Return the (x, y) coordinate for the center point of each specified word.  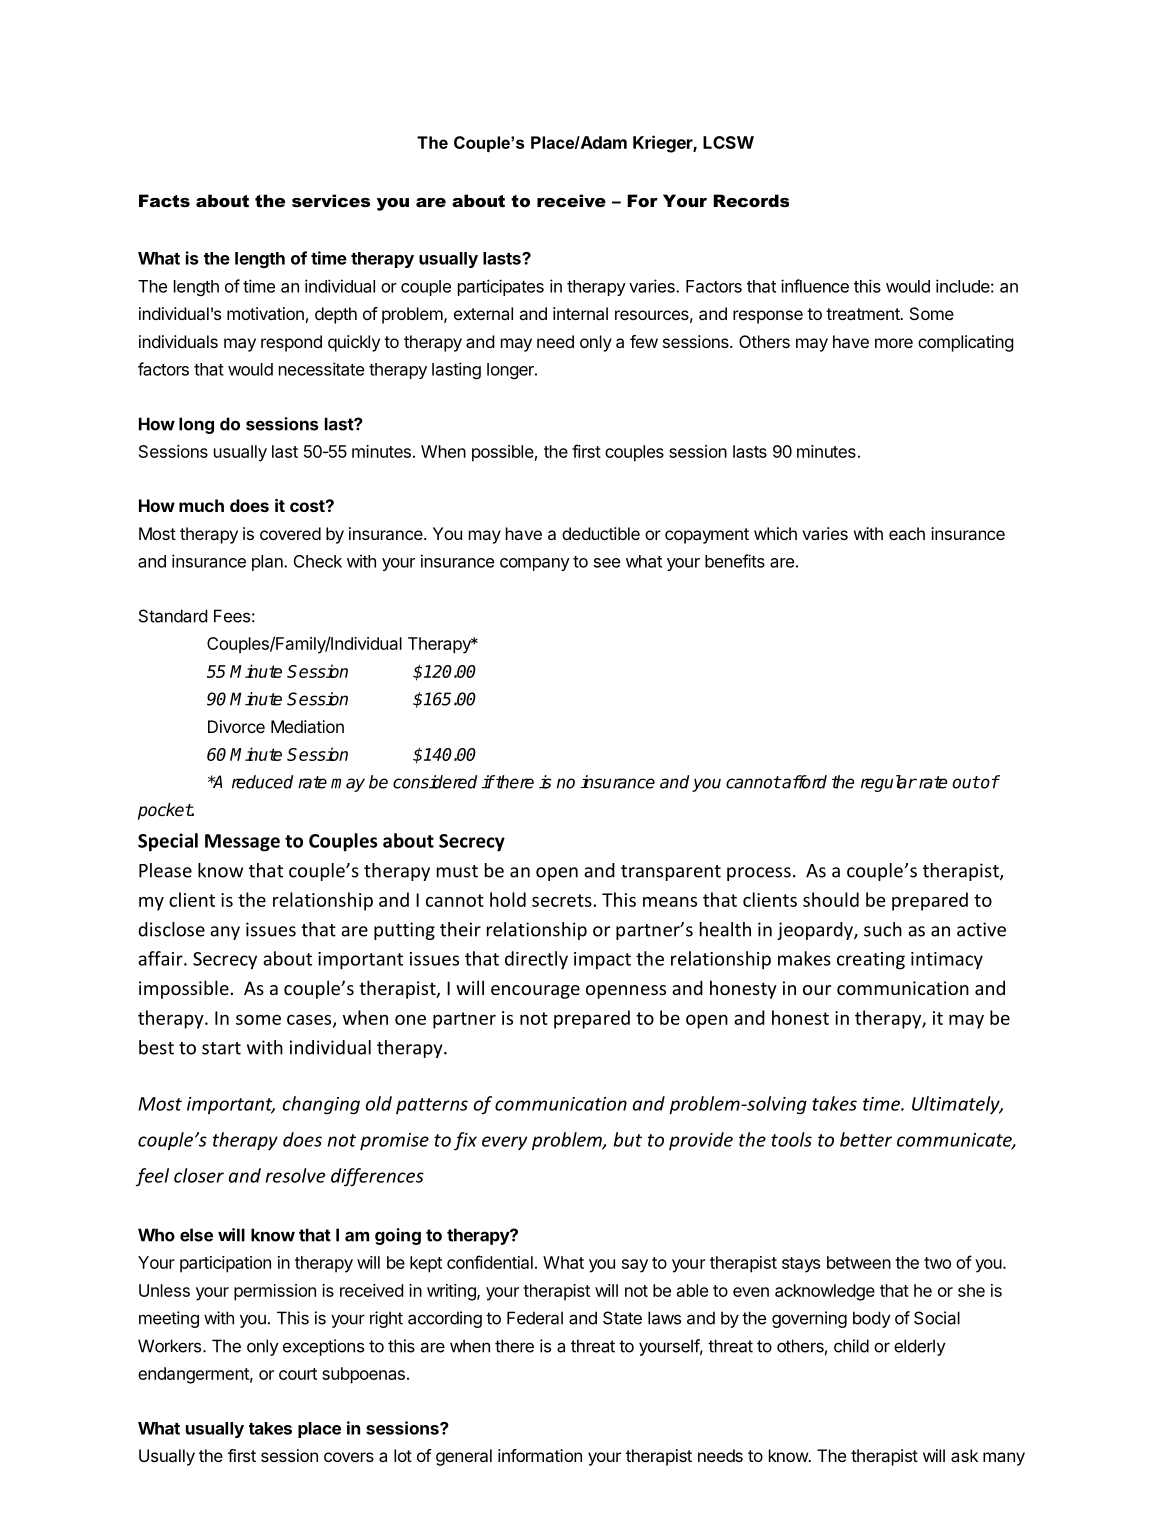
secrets (562, 900)
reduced (262, 782)
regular (889, 783)
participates (501, 287)
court (298, 1374)
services (331, 200)
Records (751, 200)
